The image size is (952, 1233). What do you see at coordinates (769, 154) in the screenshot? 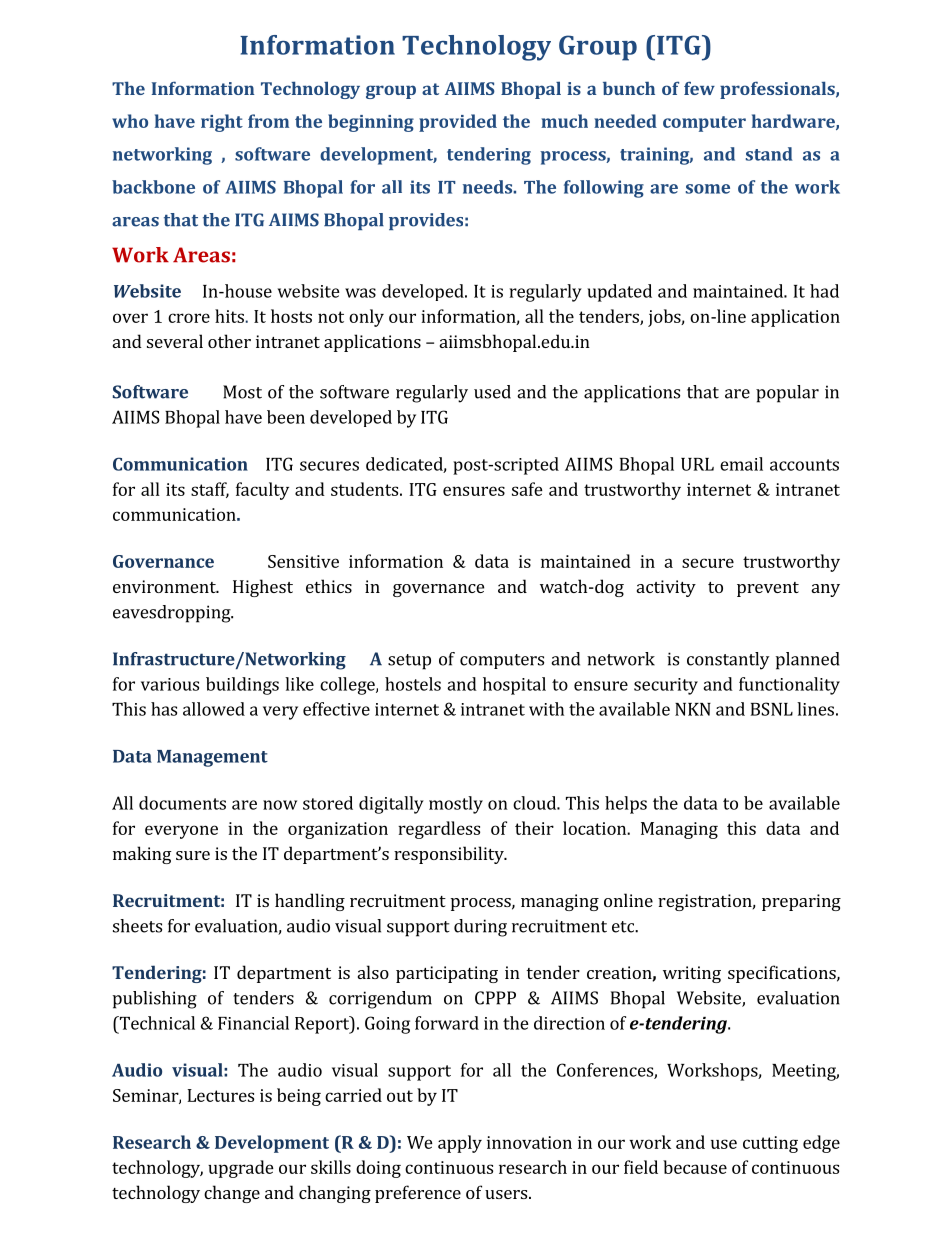
I see `stand` at bounding box center [769, 154].
